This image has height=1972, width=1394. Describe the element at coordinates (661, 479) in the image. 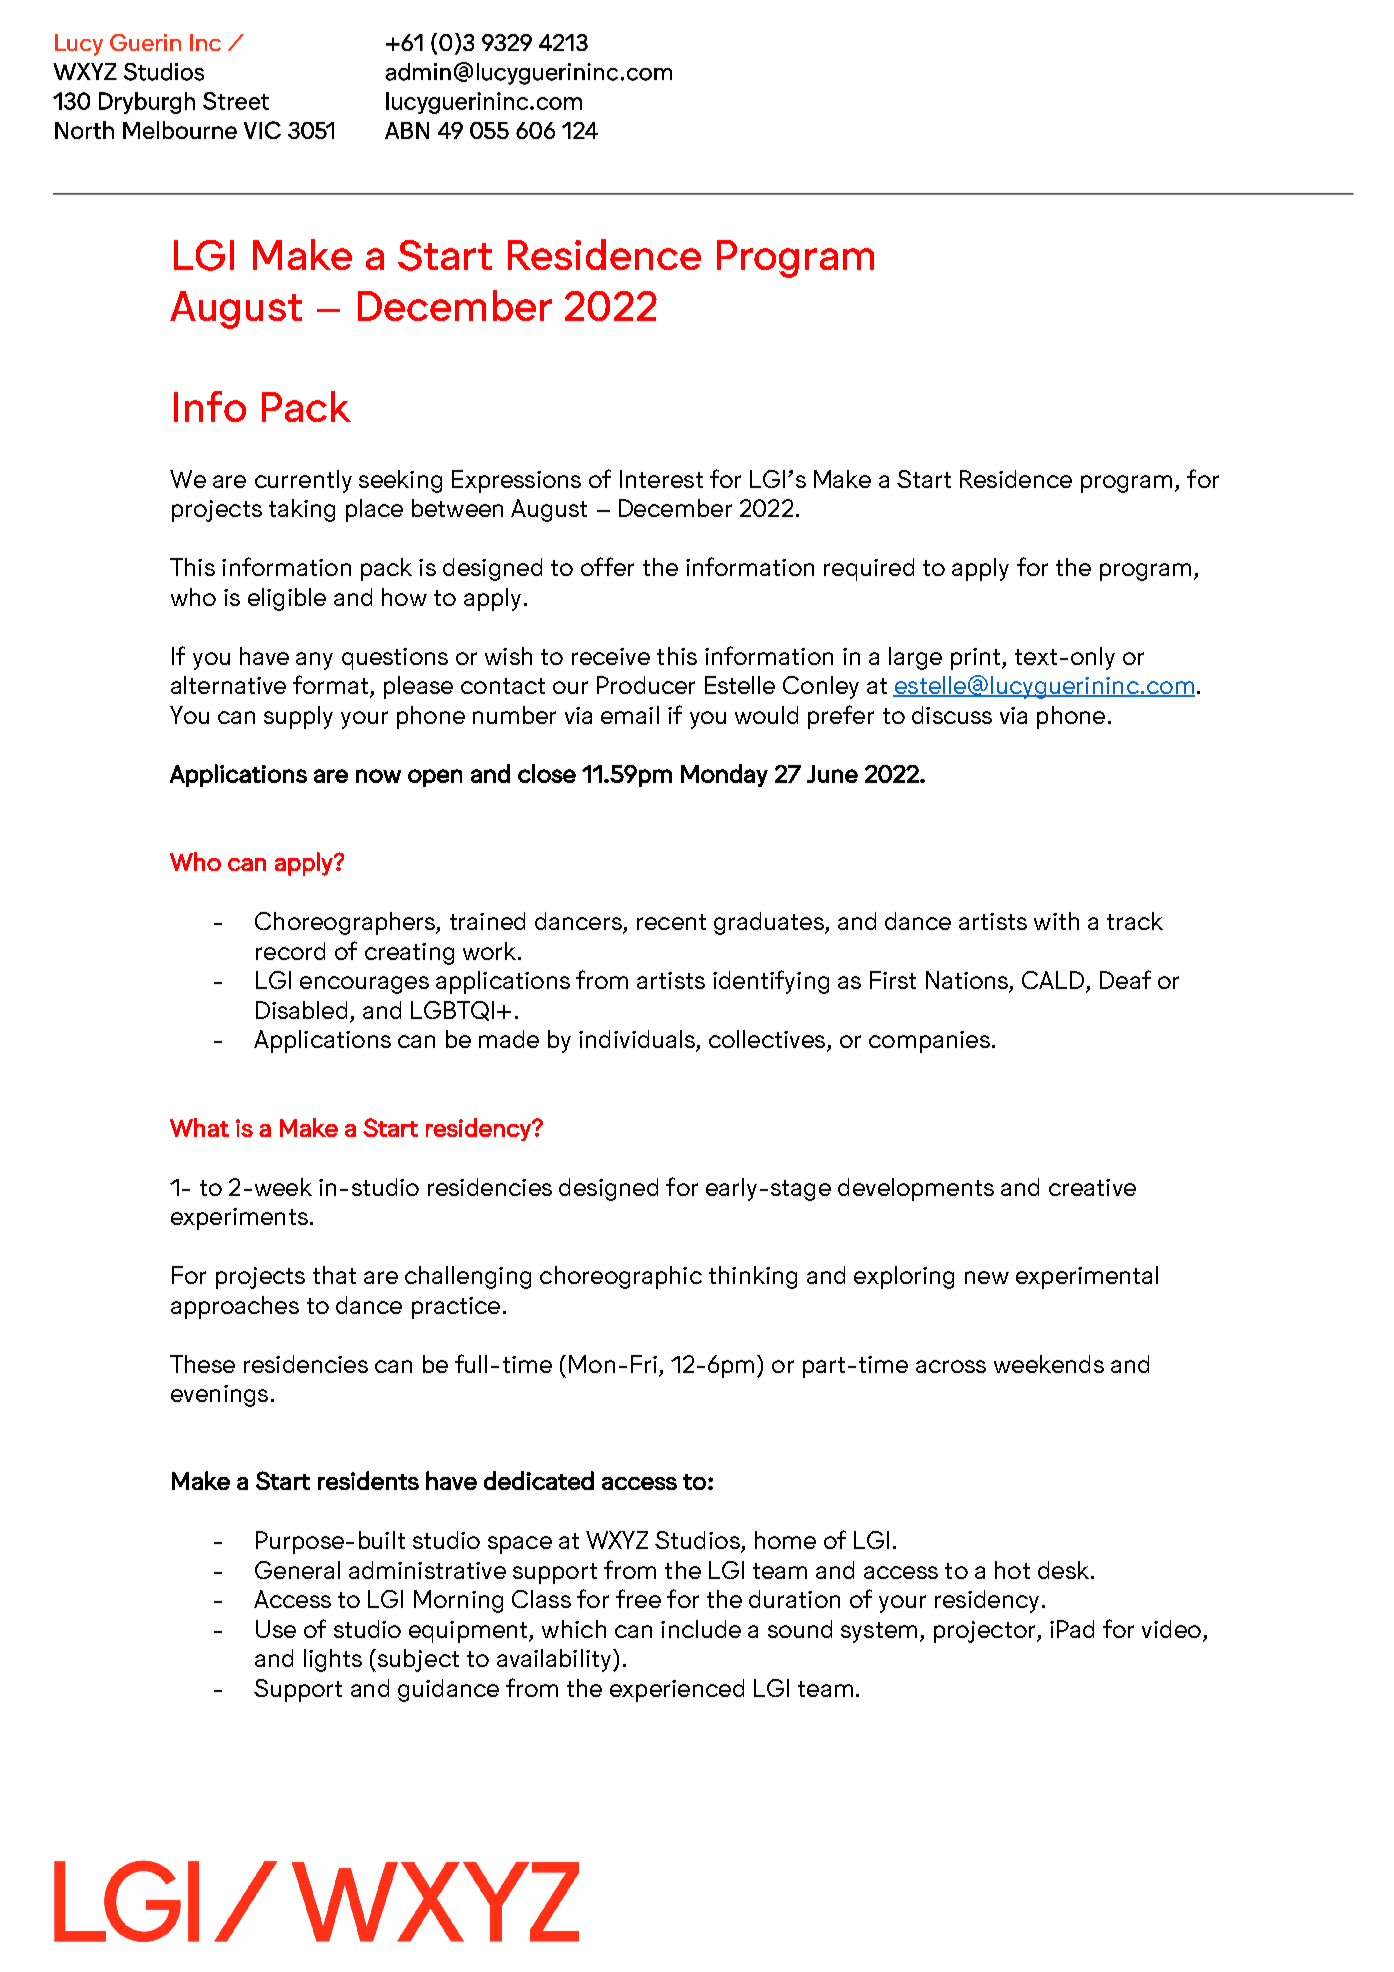

I see `Interest` at that location.
